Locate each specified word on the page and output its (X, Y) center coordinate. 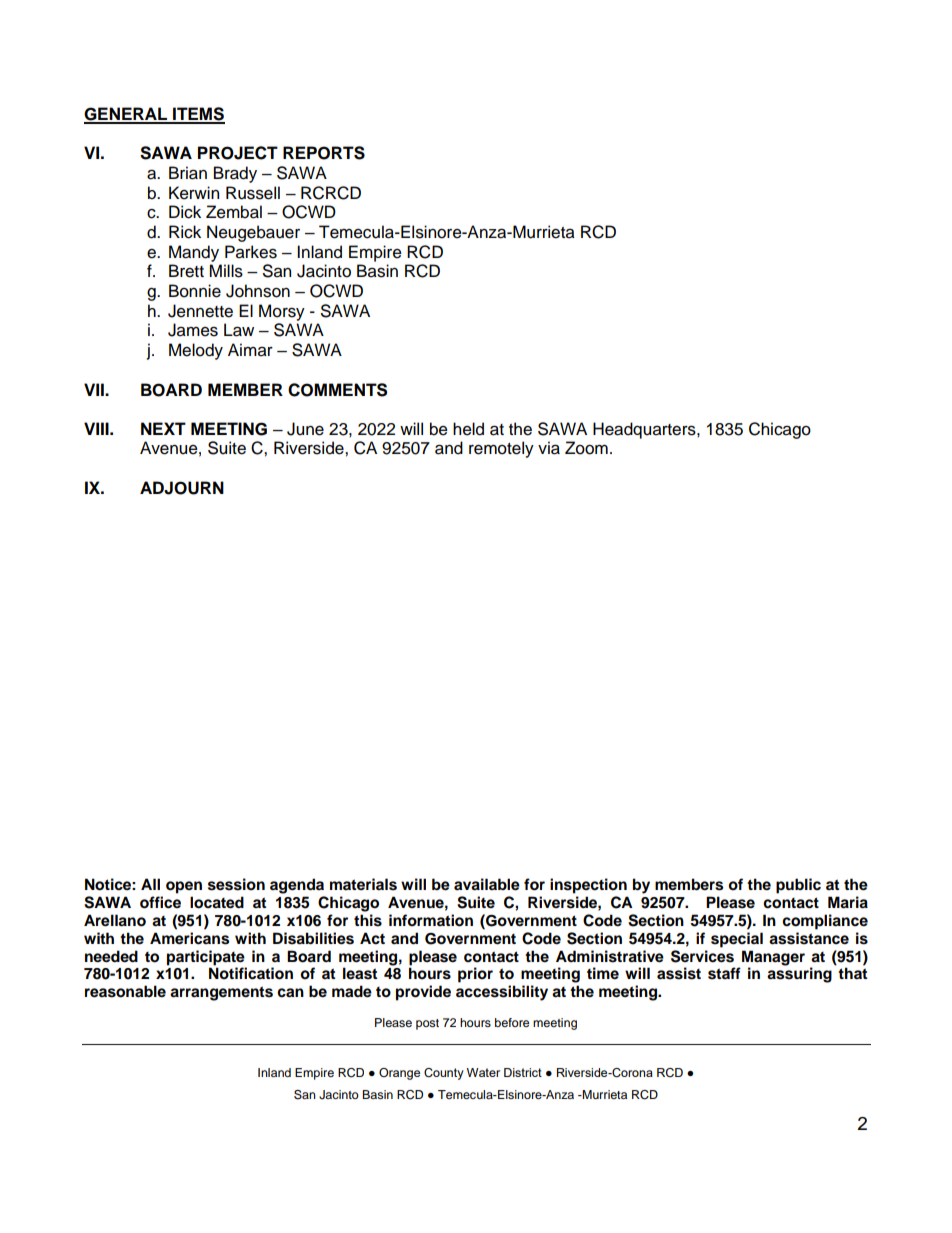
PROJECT (238, 153)
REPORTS (324, 153)
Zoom (586, 448)
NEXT (163, 428)
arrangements (221, 993)
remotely (501, 449)
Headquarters (645, 430)
